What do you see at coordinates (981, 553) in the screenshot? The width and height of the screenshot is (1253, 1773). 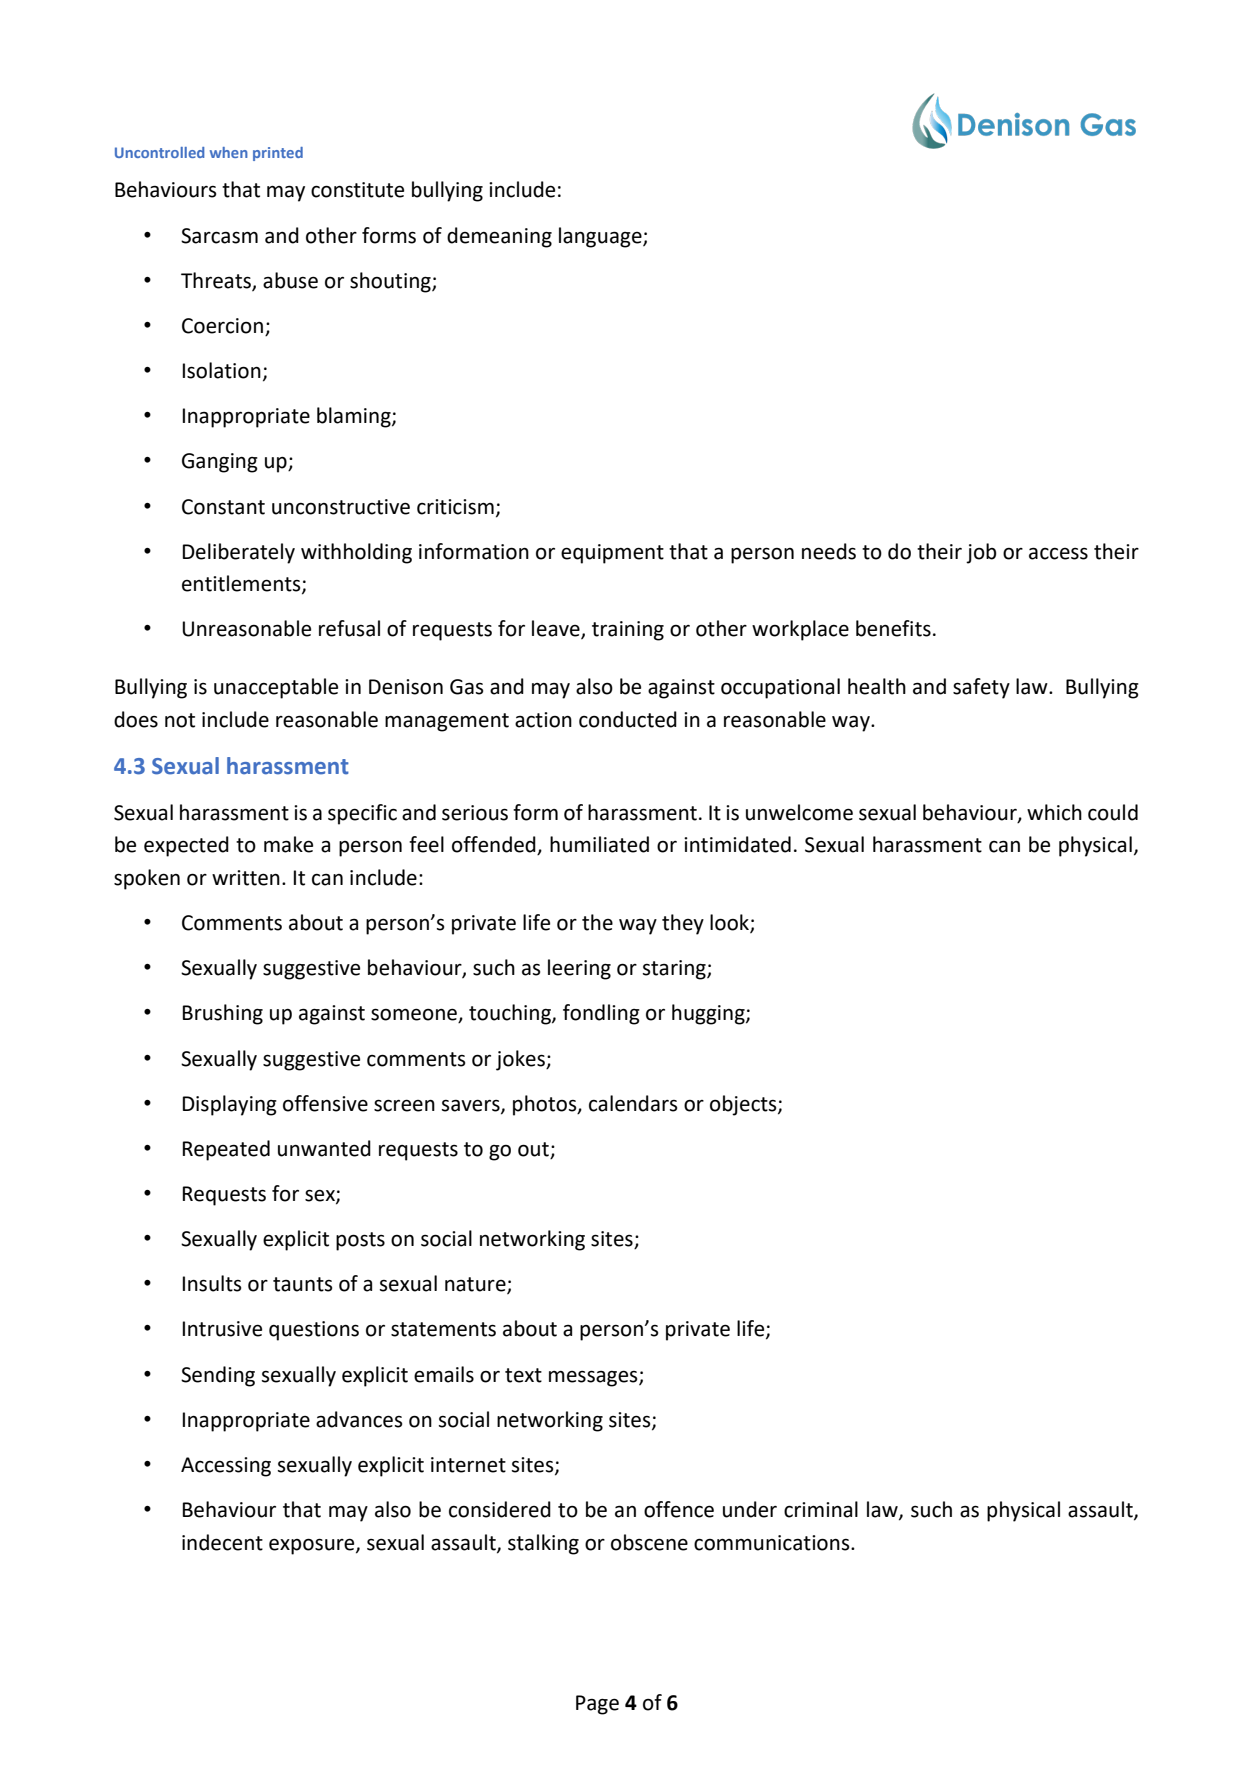 I see `job` at bounding box center [981, 553].
